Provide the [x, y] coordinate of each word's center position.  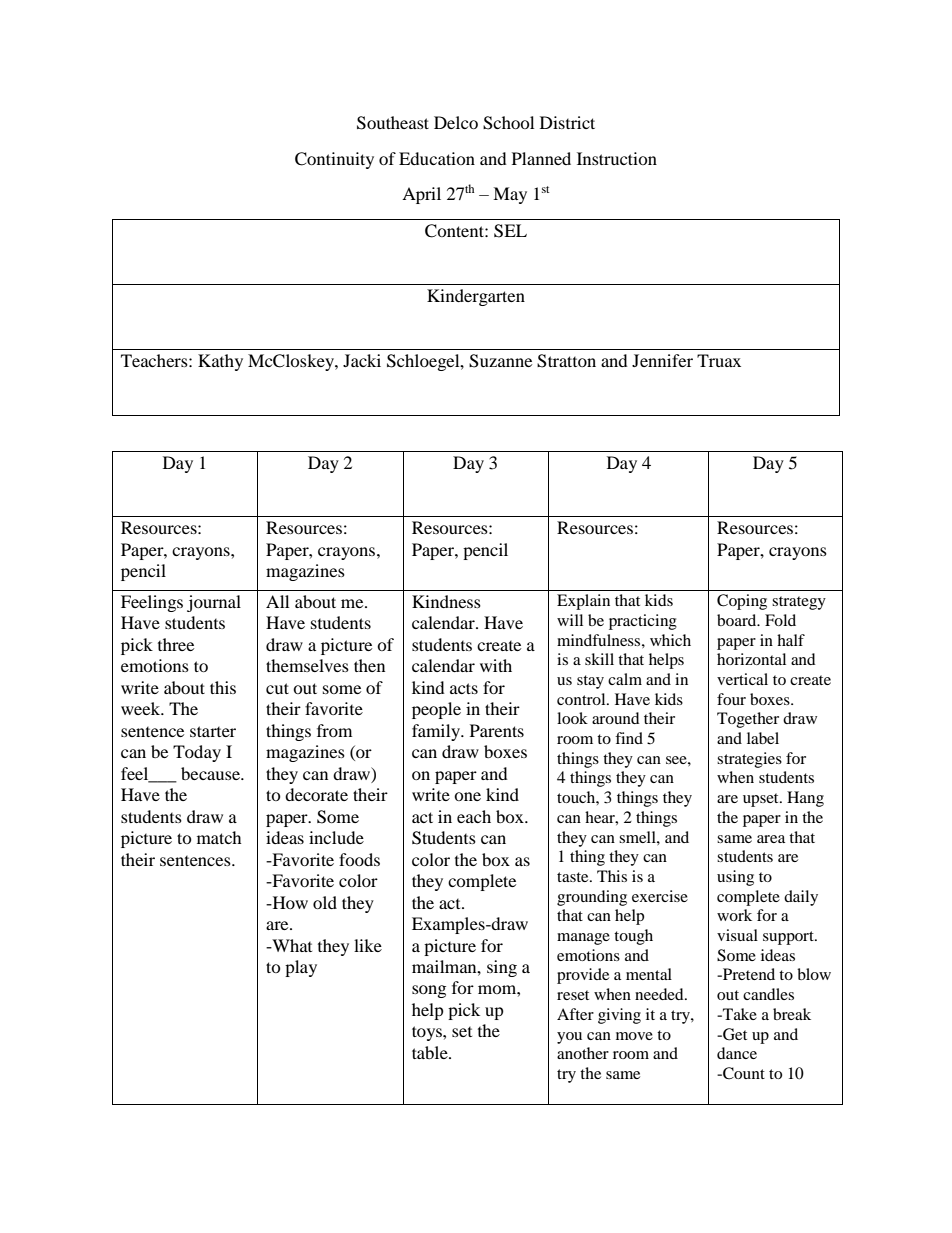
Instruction [617, 158]
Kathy [220, 362]
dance [737, 1053]
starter [213, 731]
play [301, 968]
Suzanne [500, 361]
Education [437, 158]
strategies [749, 760]
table [431, 1052]
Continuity [334, 160]
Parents [497, 730]
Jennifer [662, 360]
